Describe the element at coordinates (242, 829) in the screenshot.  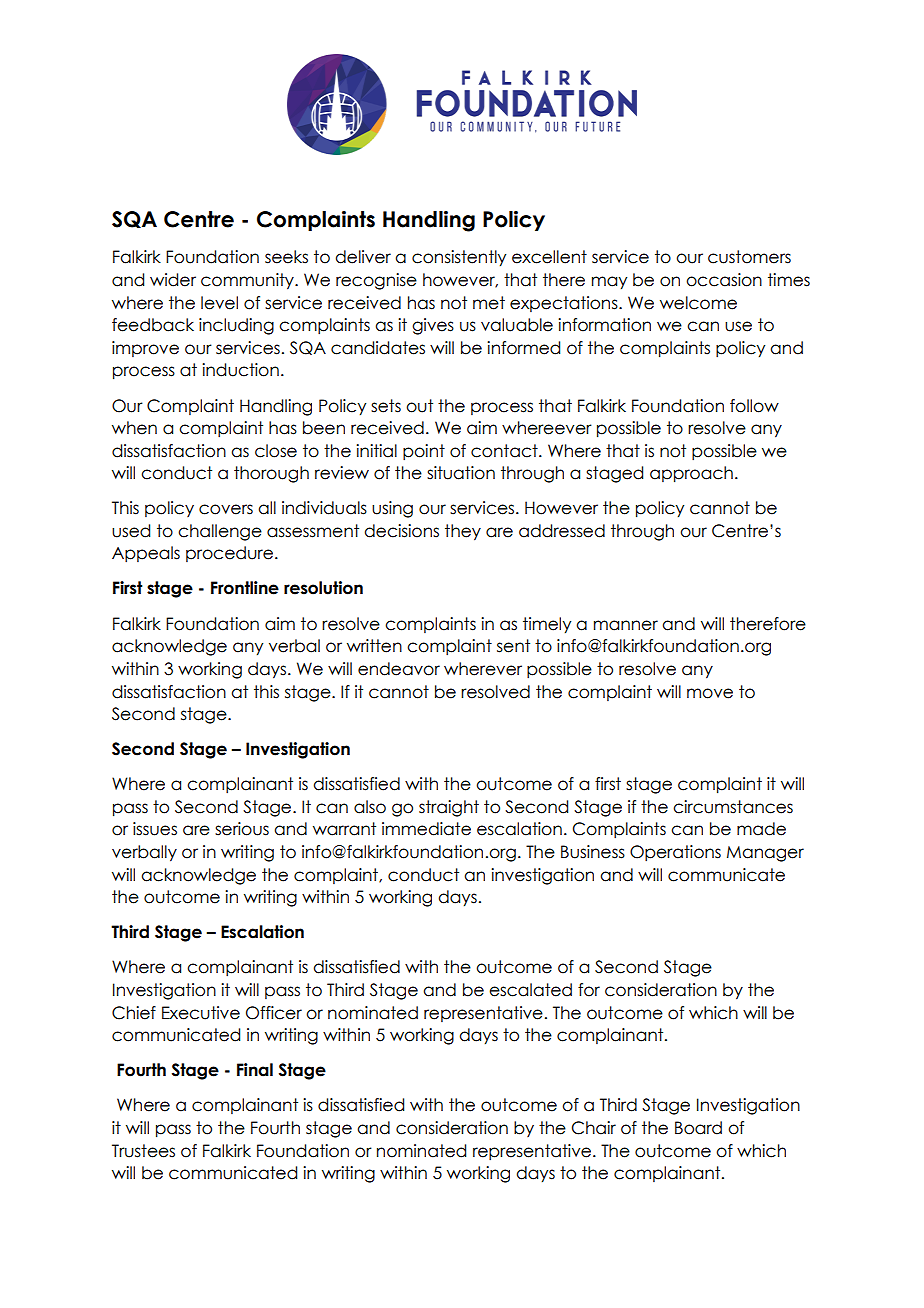
I see `serious` at that location.
